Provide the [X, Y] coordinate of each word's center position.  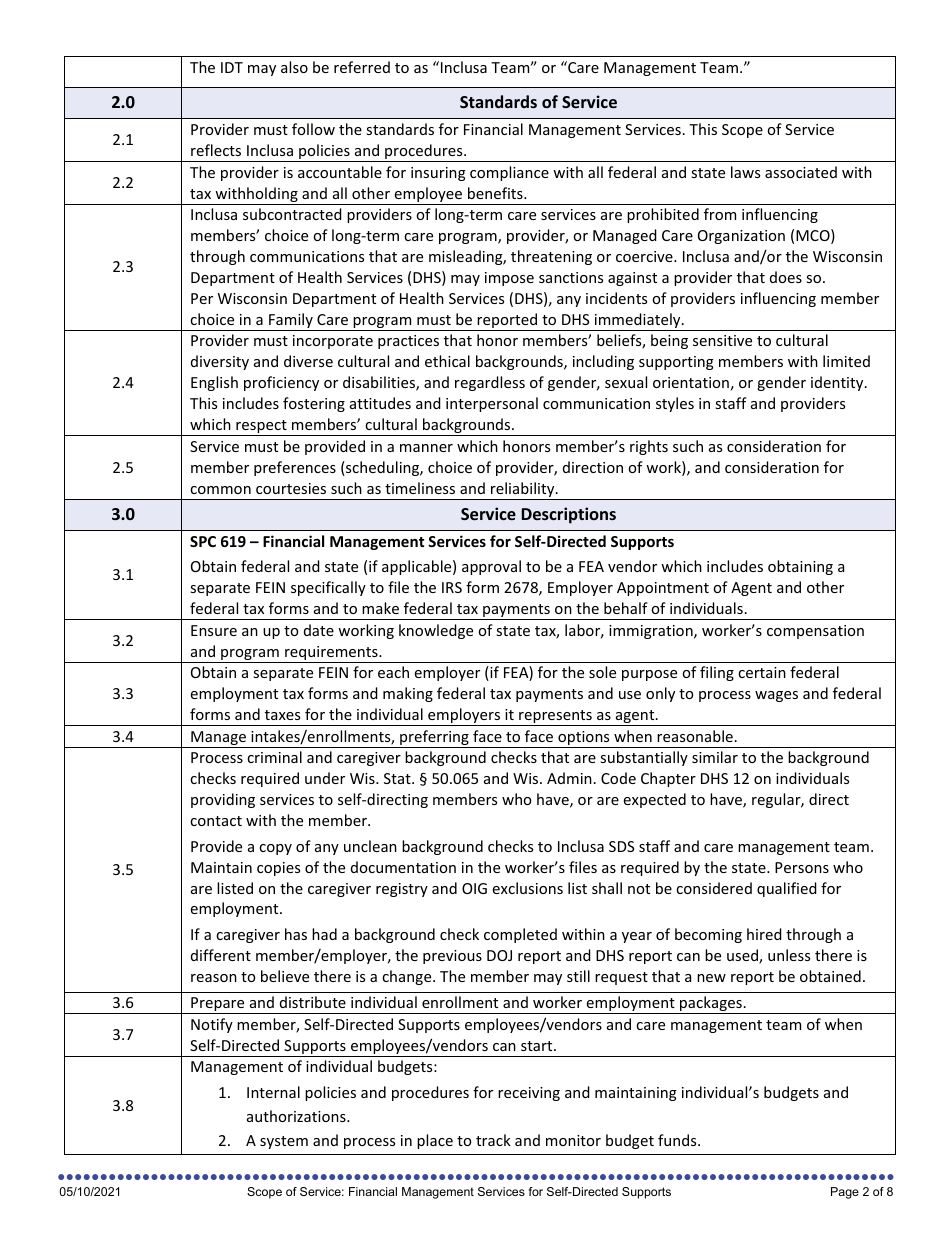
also [294, 67]
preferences [295, 468]
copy [275, 849]
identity [838, 383]
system [284, 1142]
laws [745, 172]
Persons [802, 867]
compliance [509, 173]
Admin [569, 778]
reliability [523, 491]
